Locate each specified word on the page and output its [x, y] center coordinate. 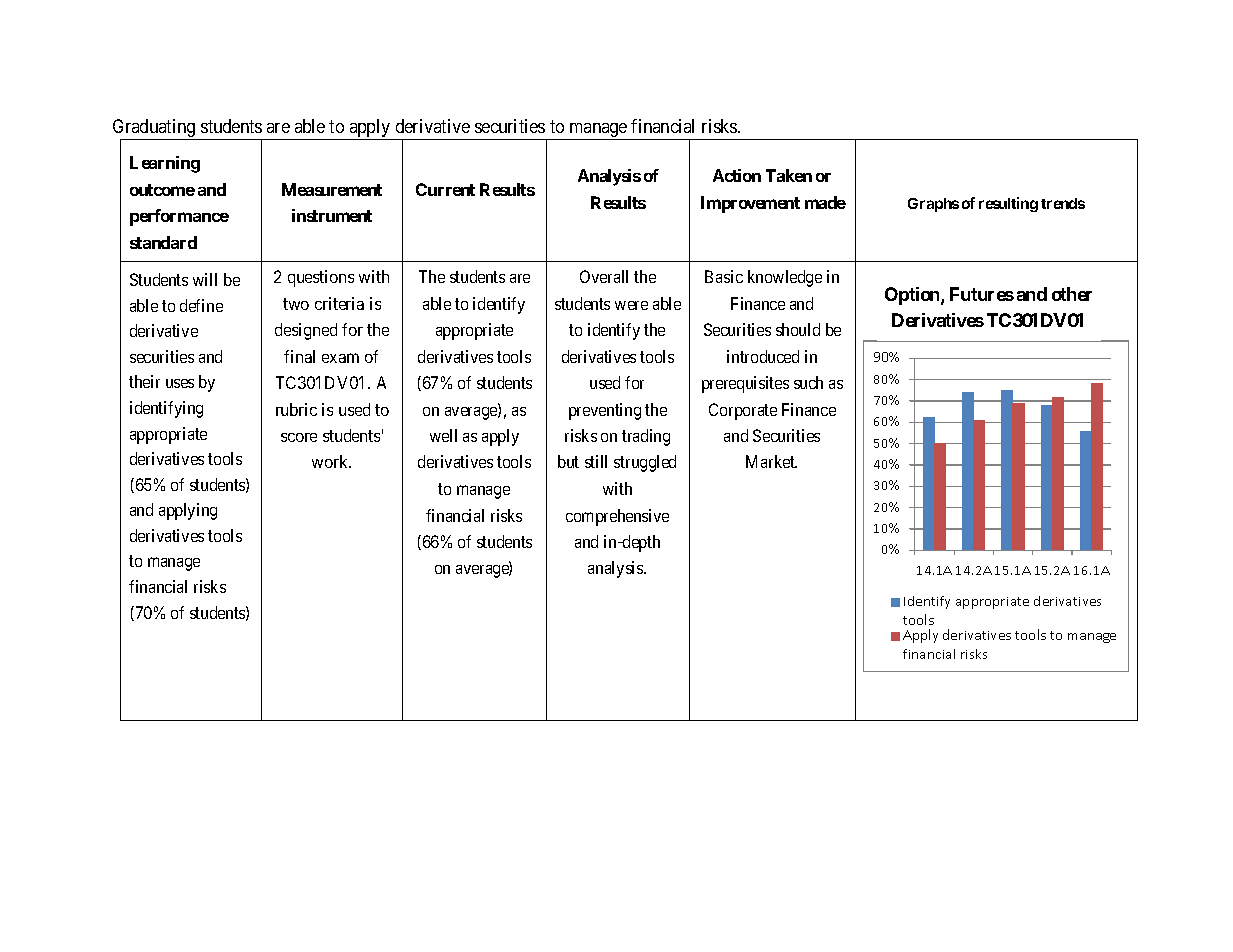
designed [306, 331]
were [631, 305]
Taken [789, 175]
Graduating [155, 129]
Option [913, 296]
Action [737, 175]
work [331, 461]
